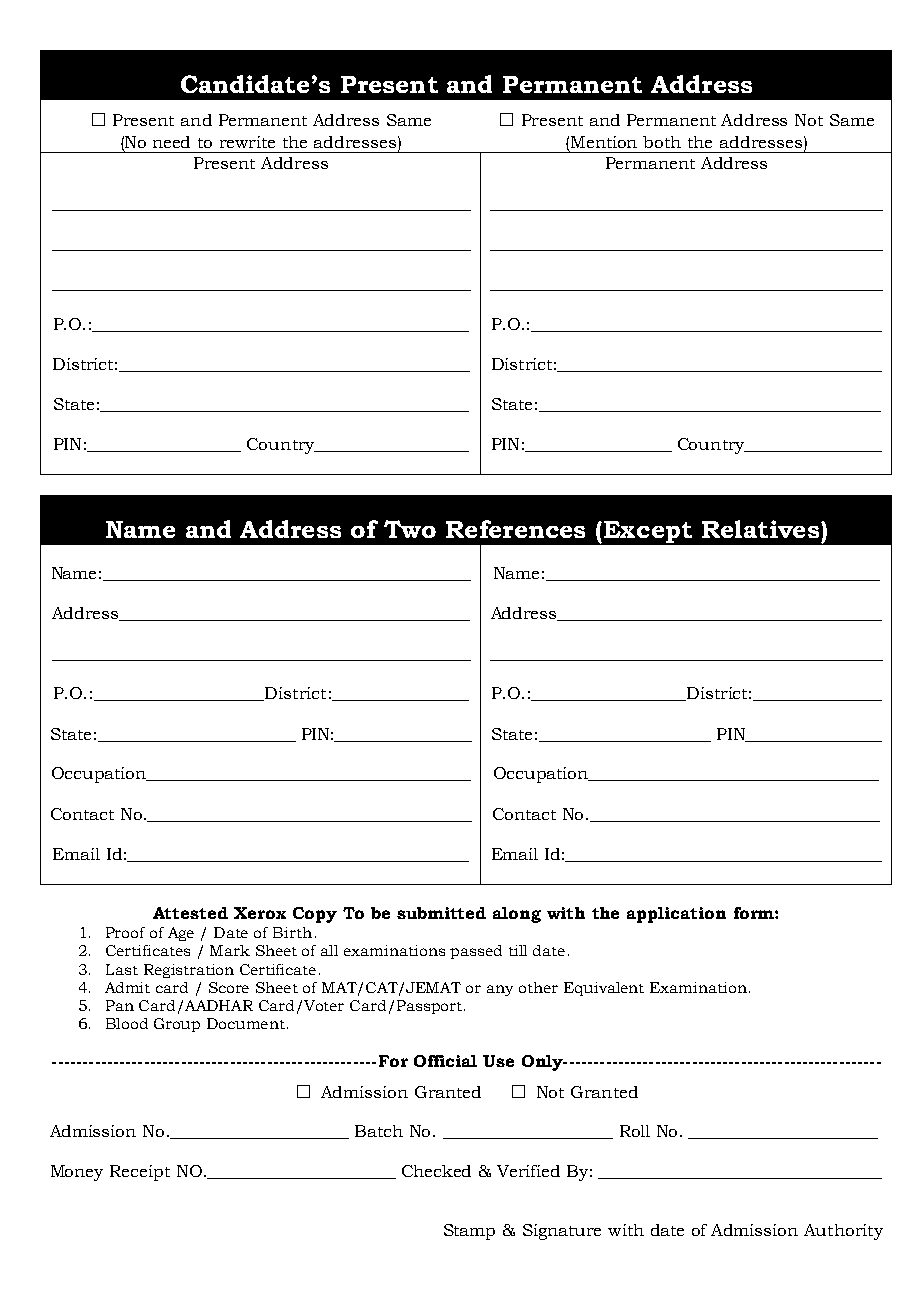 This screenshot has width=924, height=1308. What do you see at coordinates (762, 529) in the screenshot?
I see `Relatives` at bounding box center [762, 529].
